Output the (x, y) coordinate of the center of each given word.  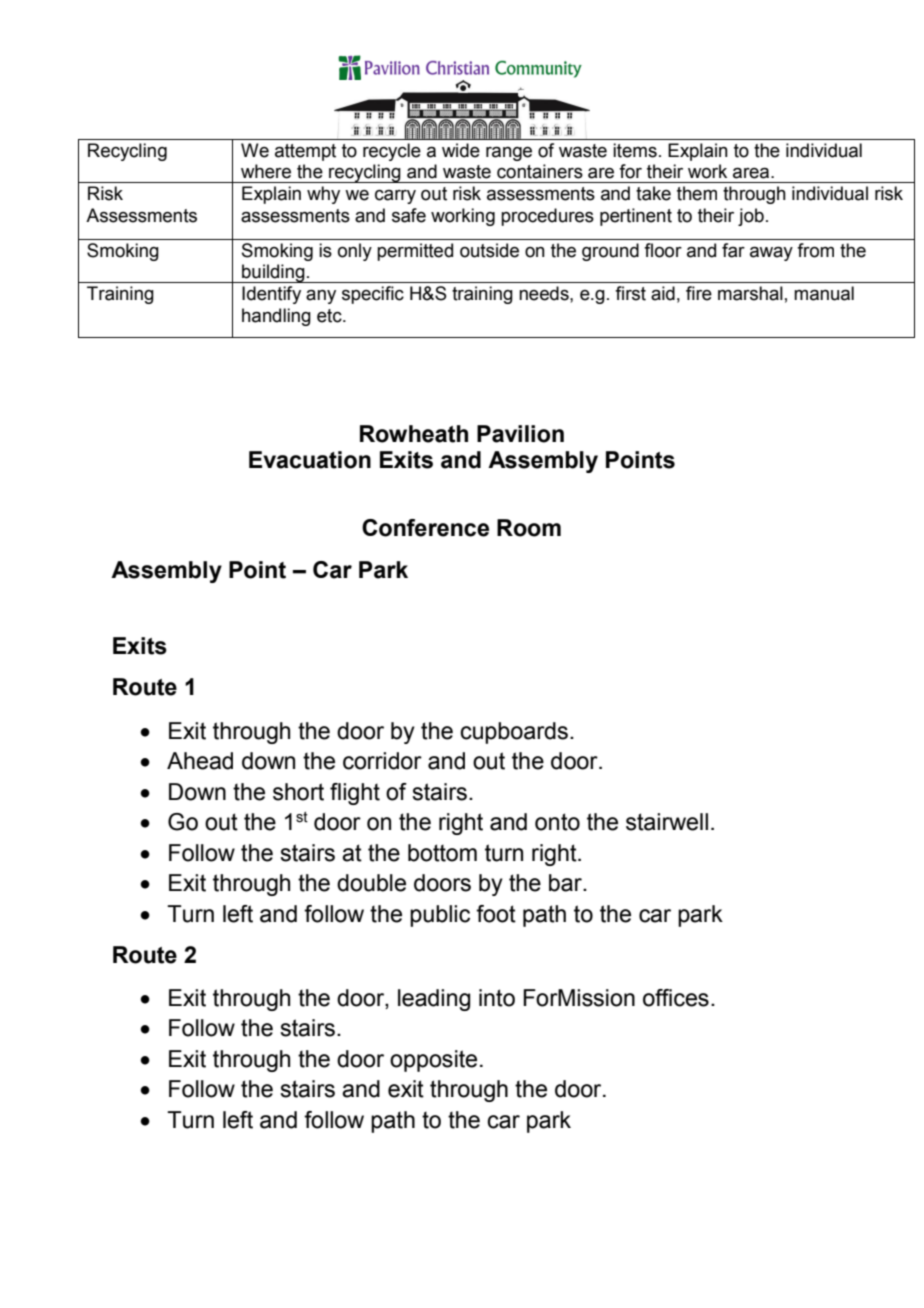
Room (529, 528)
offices (676, 998)
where (266, 171)
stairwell (667, 822)
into (497, 998)
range (509, 154)
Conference (425, 528)
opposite (433, 1061)
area (752, 173)
